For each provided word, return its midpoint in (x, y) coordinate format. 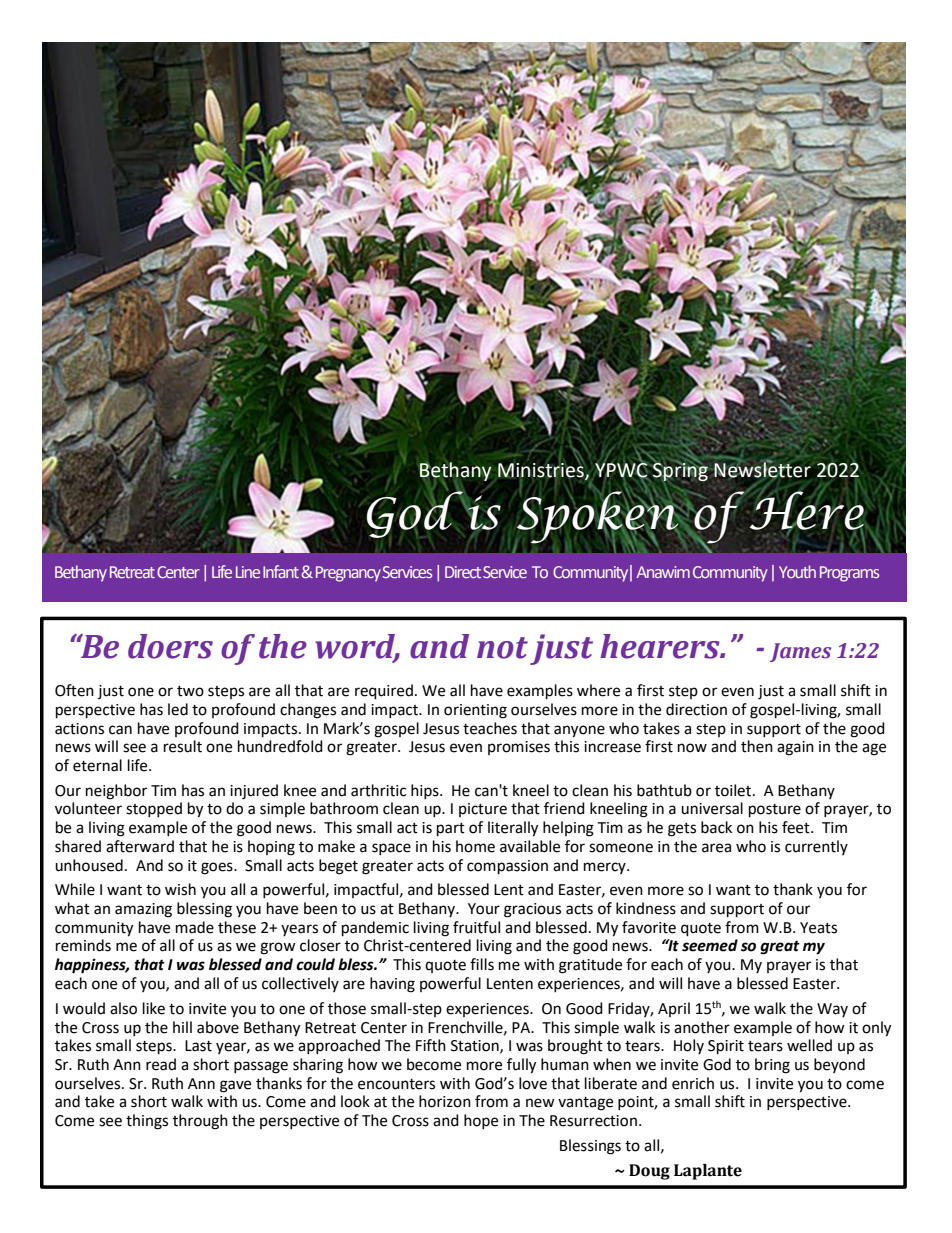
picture (483, 810)
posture (775, 811)
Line (248, 572)
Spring (680, 470)
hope (481, 1121)
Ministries (542, 469)
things (147, 1122)
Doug (649, 1172)
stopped (154, 809)
